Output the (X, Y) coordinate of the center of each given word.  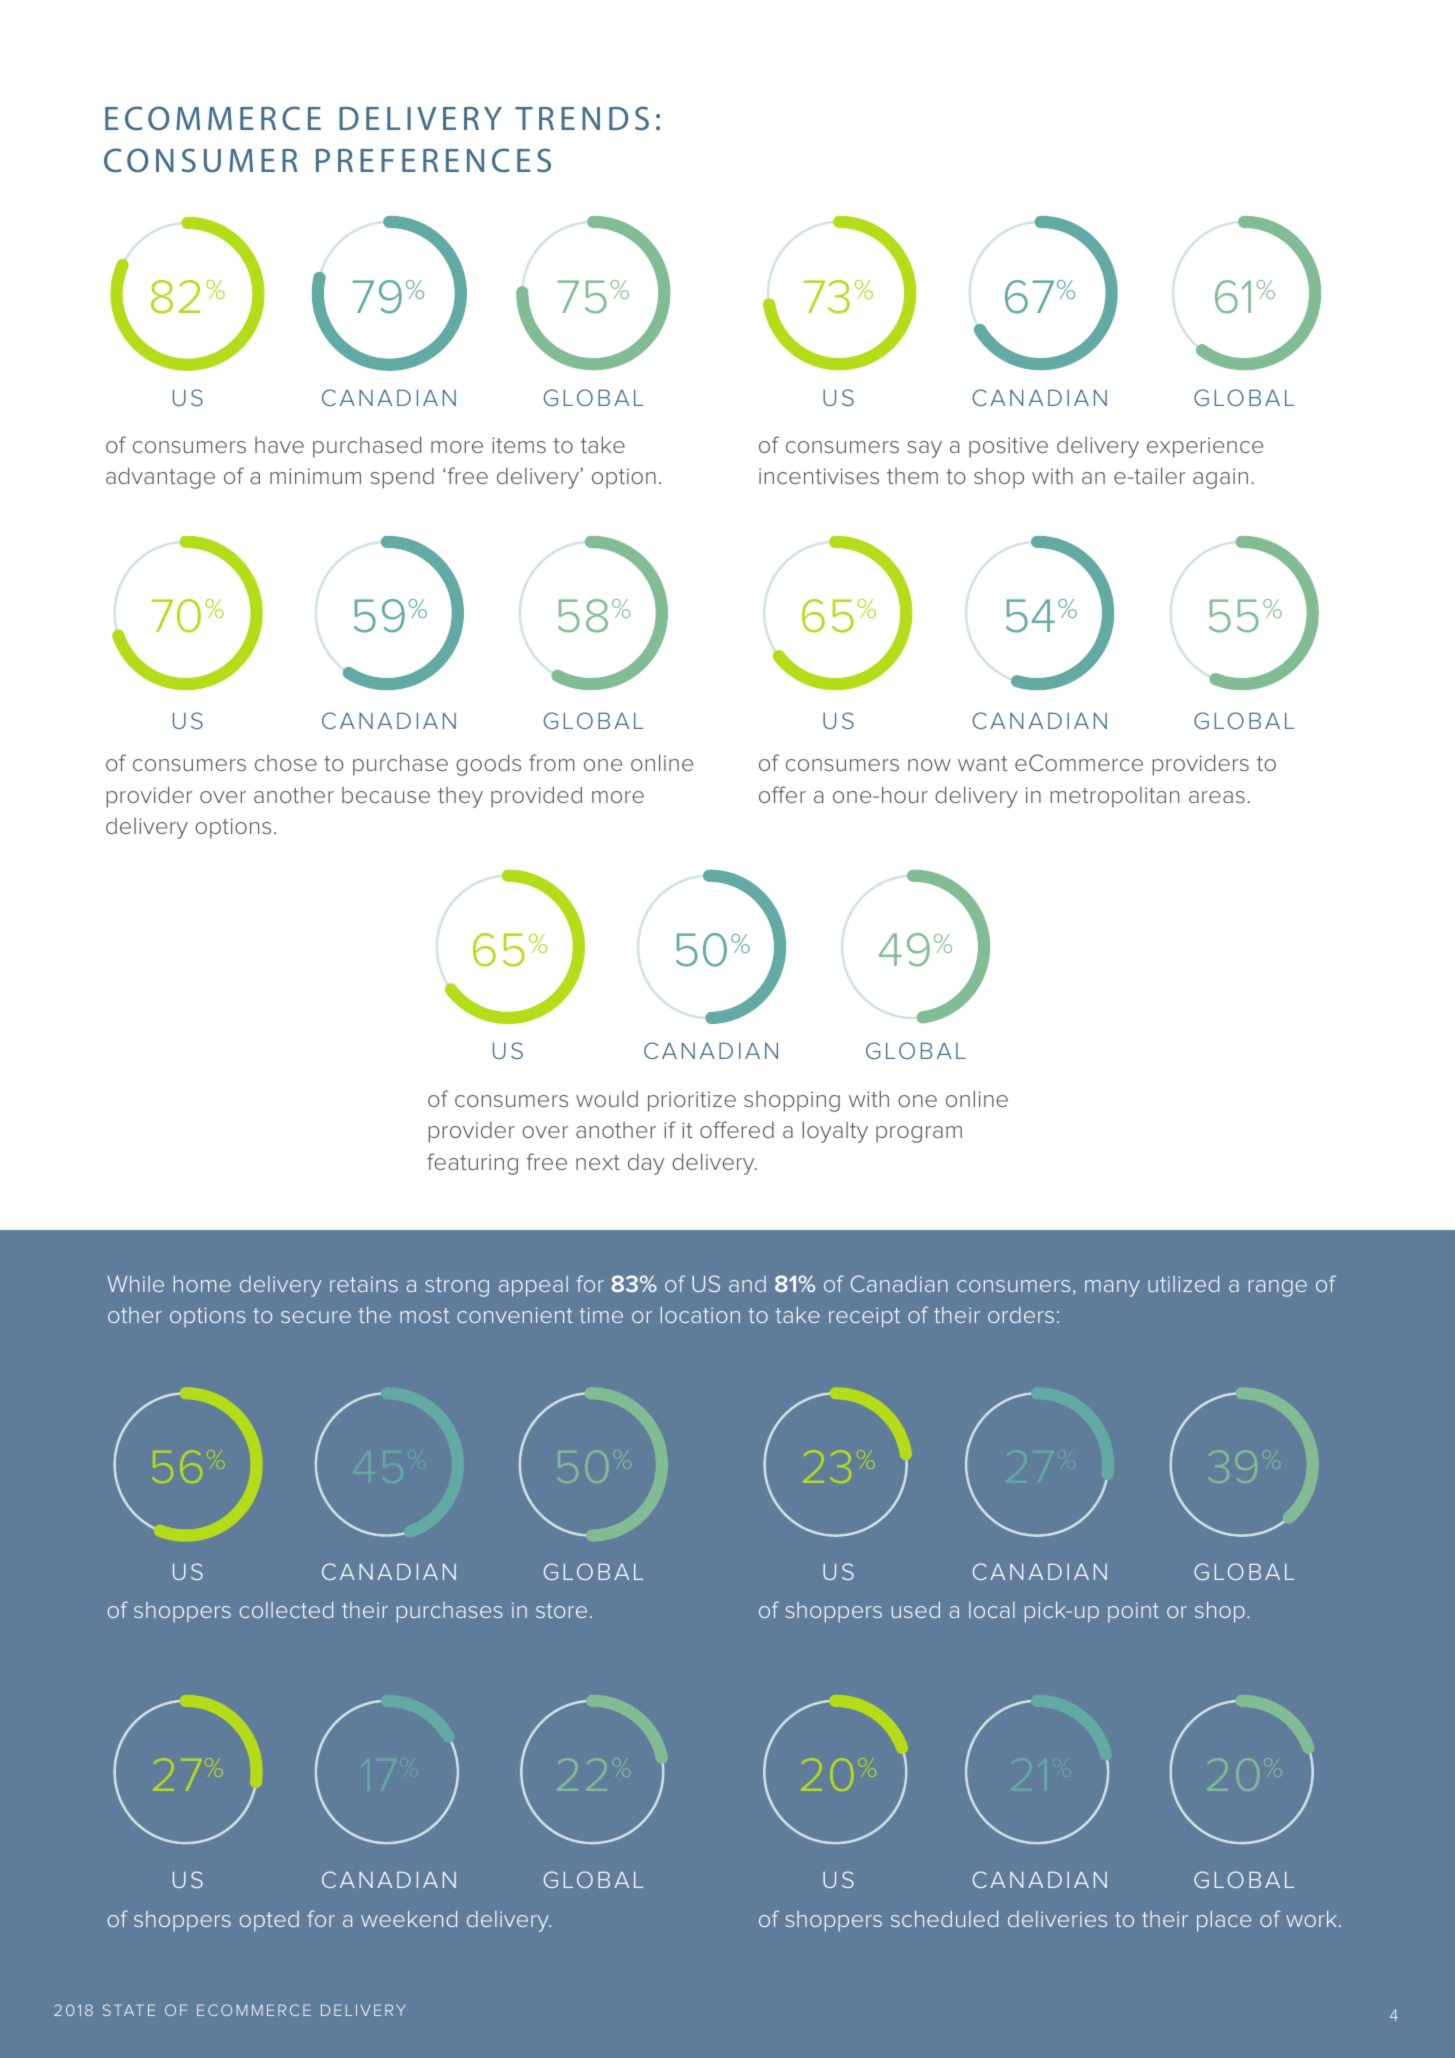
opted (269, 1921)
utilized (1183, 1284)
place (1224, 1921)
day (646, 1164)
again (1220, 478)
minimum (315, 476)
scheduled (944, 1919)
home (202, 1284)
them (912, 476)
